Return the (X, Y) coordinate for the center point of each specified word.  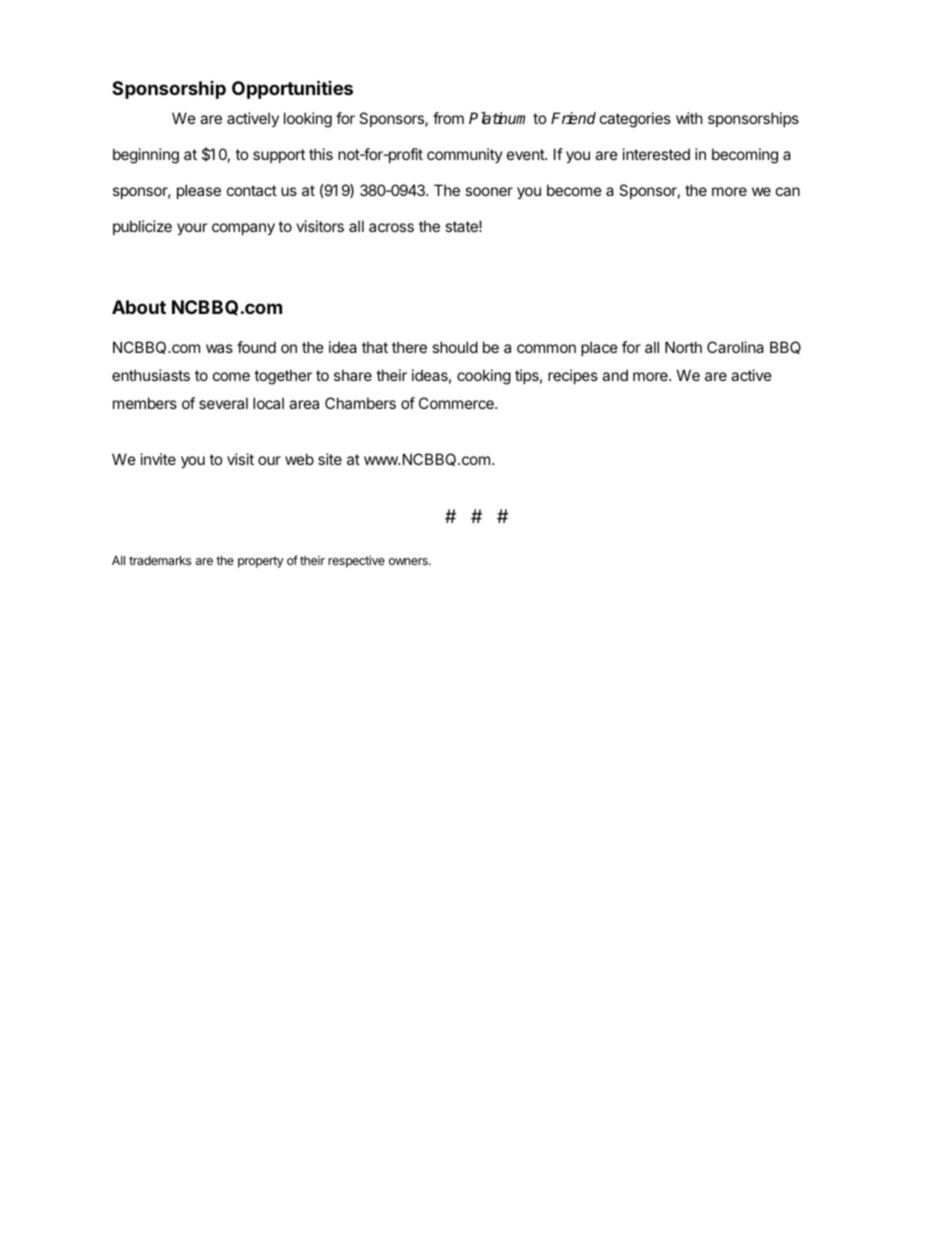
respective (356, 561)
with (689, 118)
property (261, 562)
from (448, 118)
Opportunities (292, 89)
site (330, 459)
